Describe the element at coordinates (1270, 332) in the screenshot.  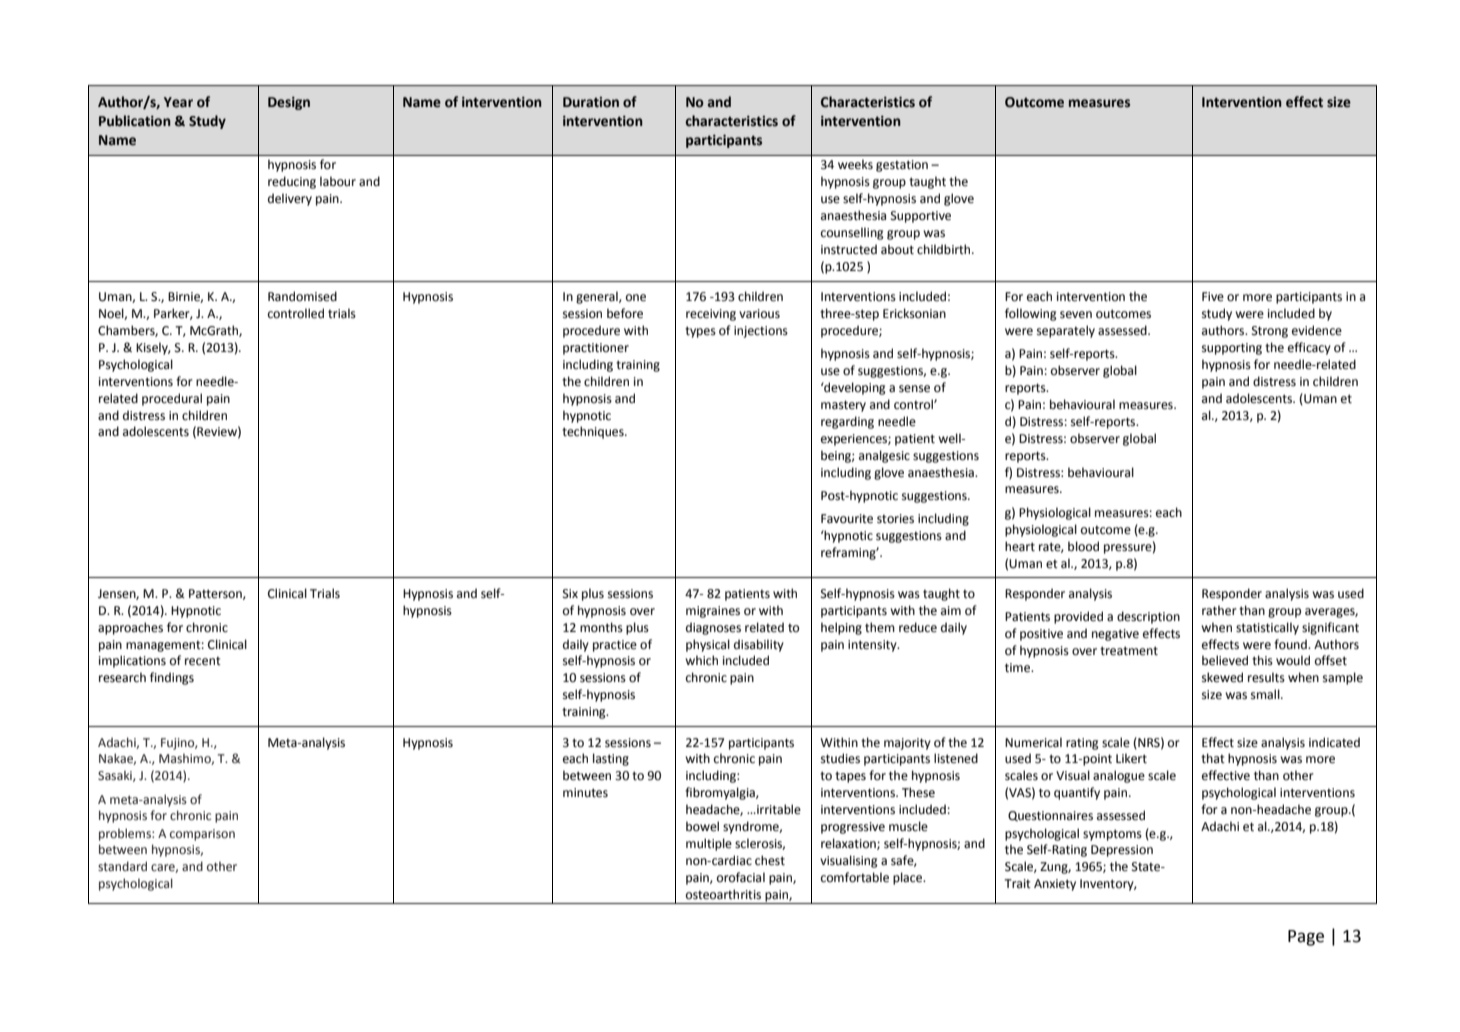
I see `Strong` at that location.
